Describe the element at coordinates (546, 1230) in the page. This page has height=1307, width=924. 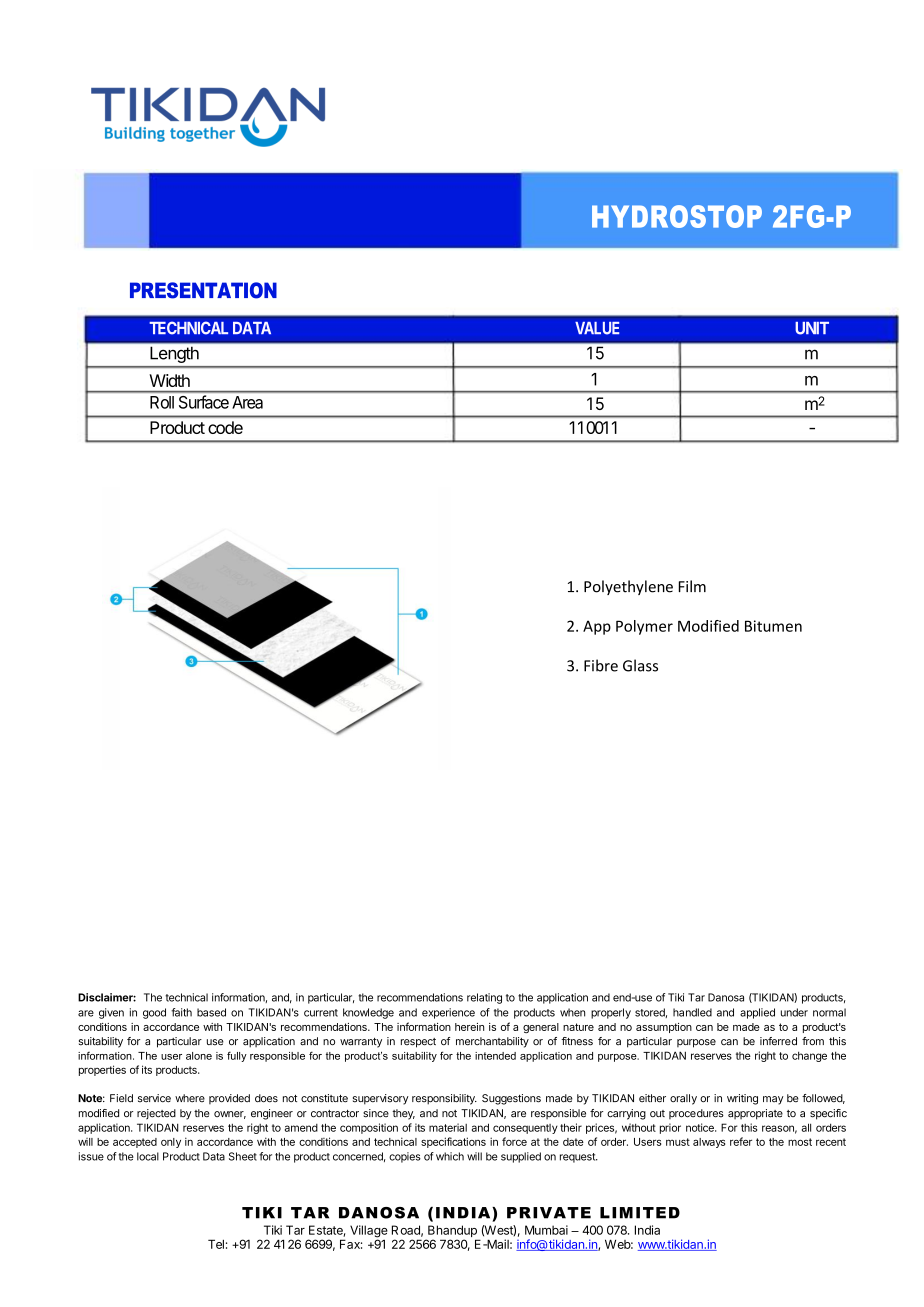
I see `Mumbai` at that location.
